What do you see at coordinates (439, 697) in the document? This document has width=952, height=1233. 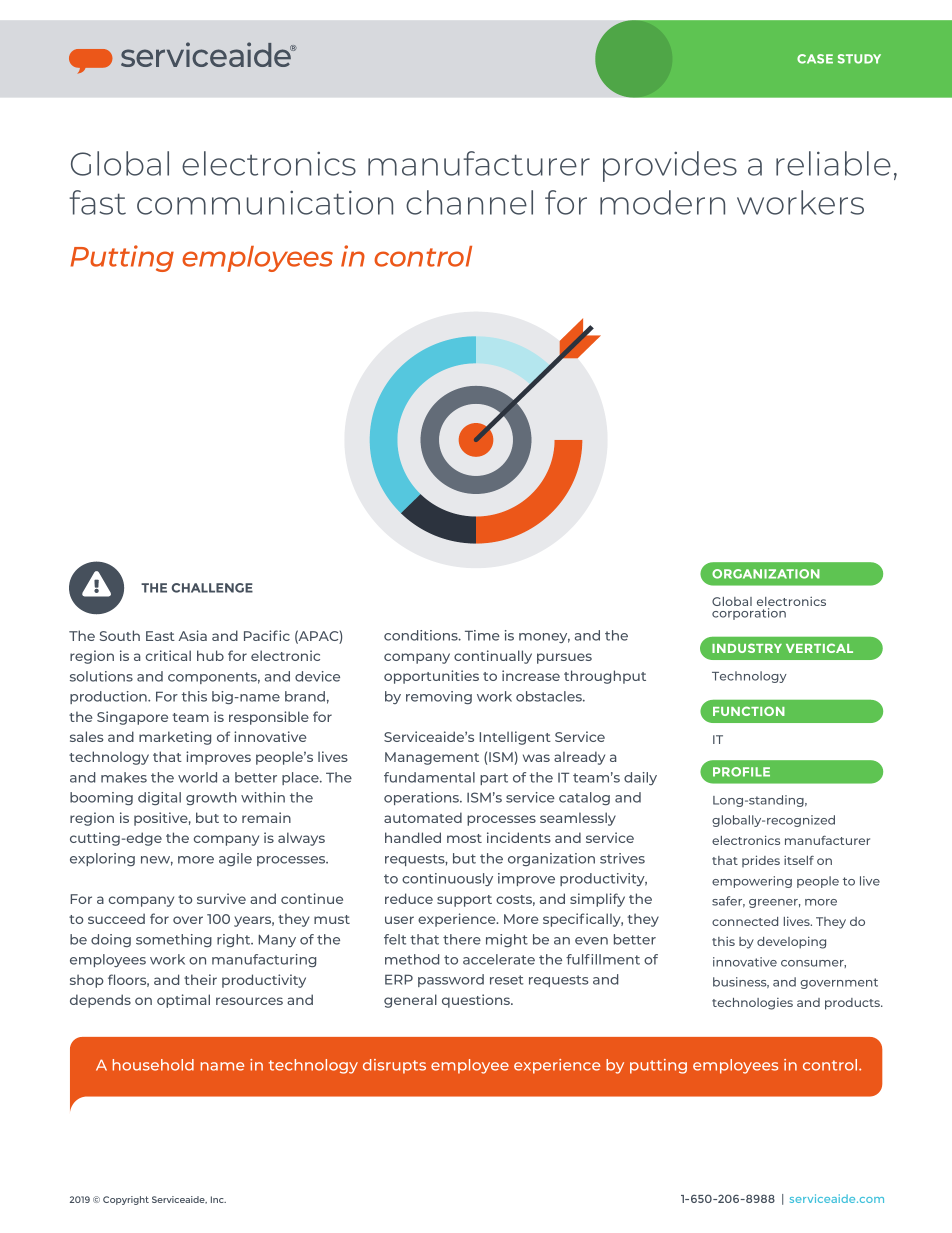 I see `removing` at bounding box center [439, 697].
